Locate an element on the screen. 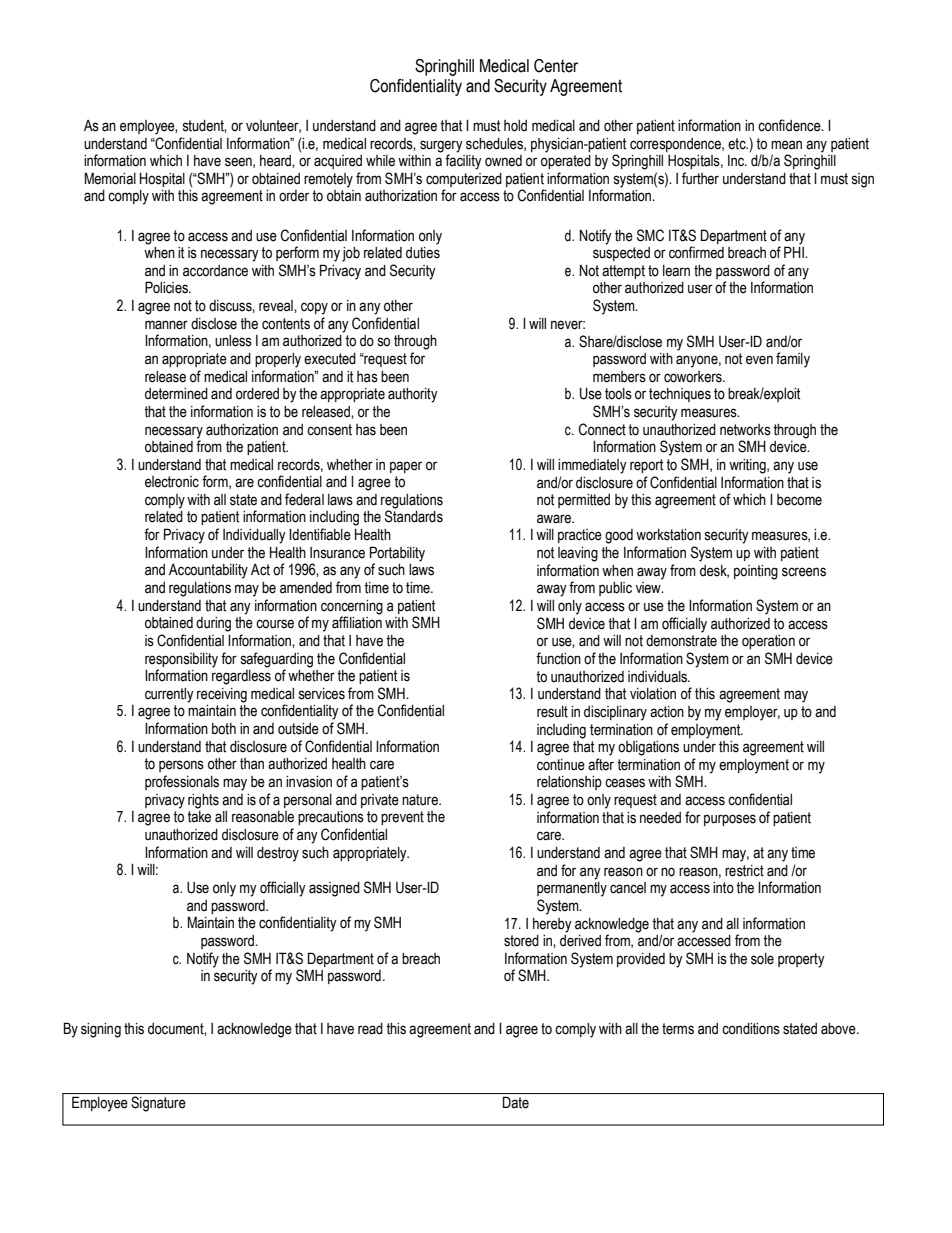 The height and width of the screenshot is (1233, 952). Memorial is located at coordinates (110, 178).
